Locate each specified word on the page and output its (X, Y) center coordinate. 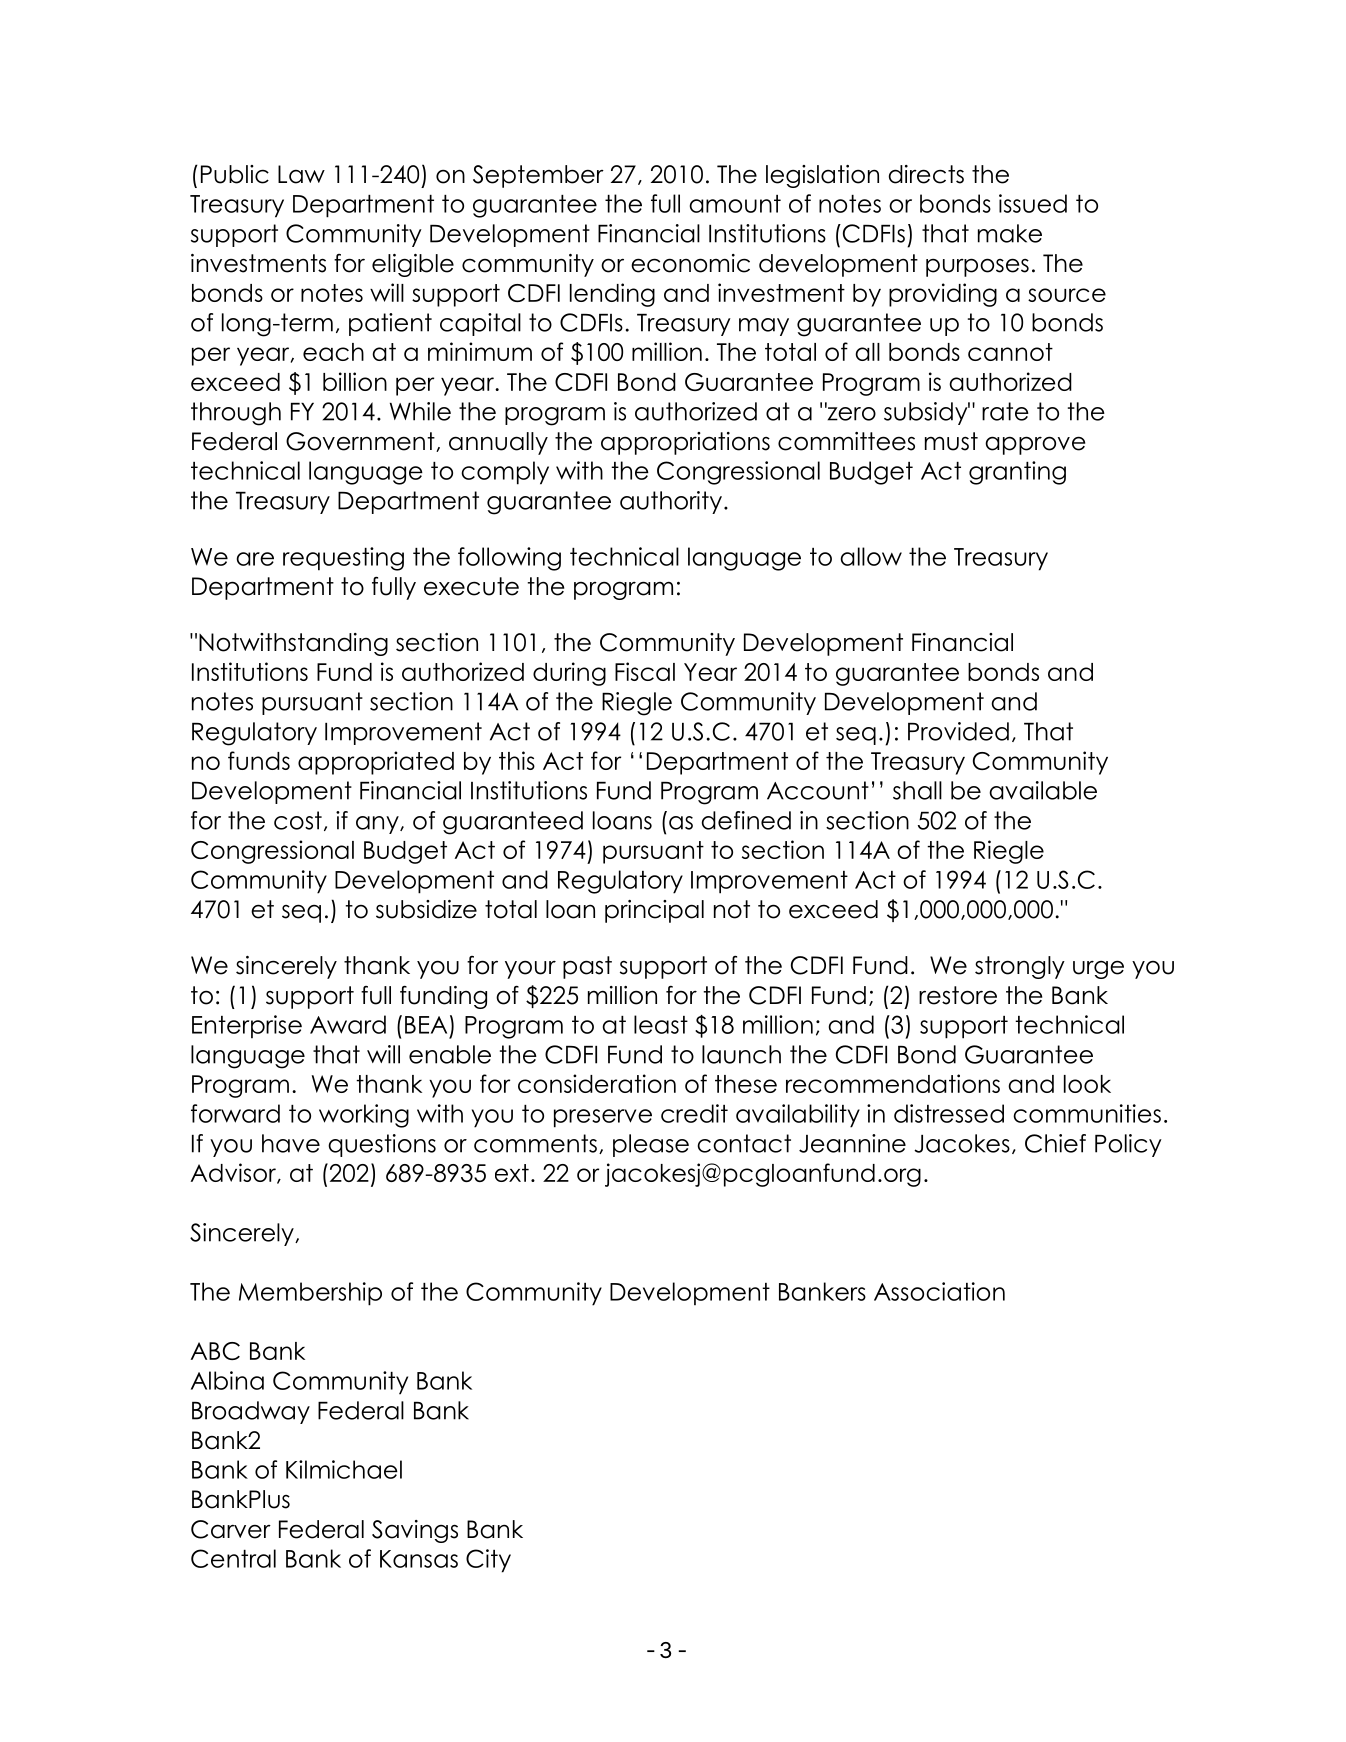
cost (298, 820)
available (1043, 790)
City (488, 1561)
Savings (415, 1531)
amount (735, 204)
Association (939, 1291)
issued (1033, 203)
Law (301, 174)
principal (654, 911)
